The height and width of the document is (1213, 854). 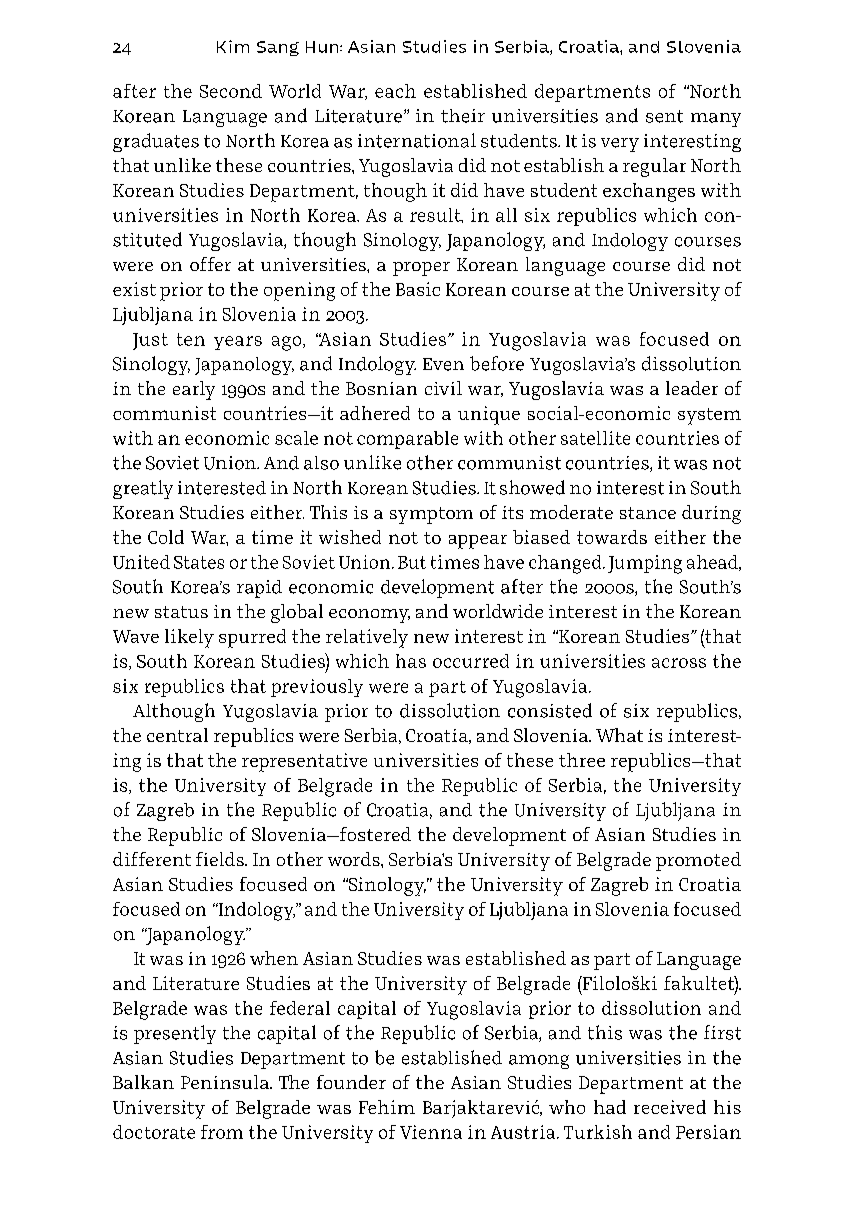 What do you see at coordinates (716, 120) in the document?
I see `many` at bounding box center [716, 120].
